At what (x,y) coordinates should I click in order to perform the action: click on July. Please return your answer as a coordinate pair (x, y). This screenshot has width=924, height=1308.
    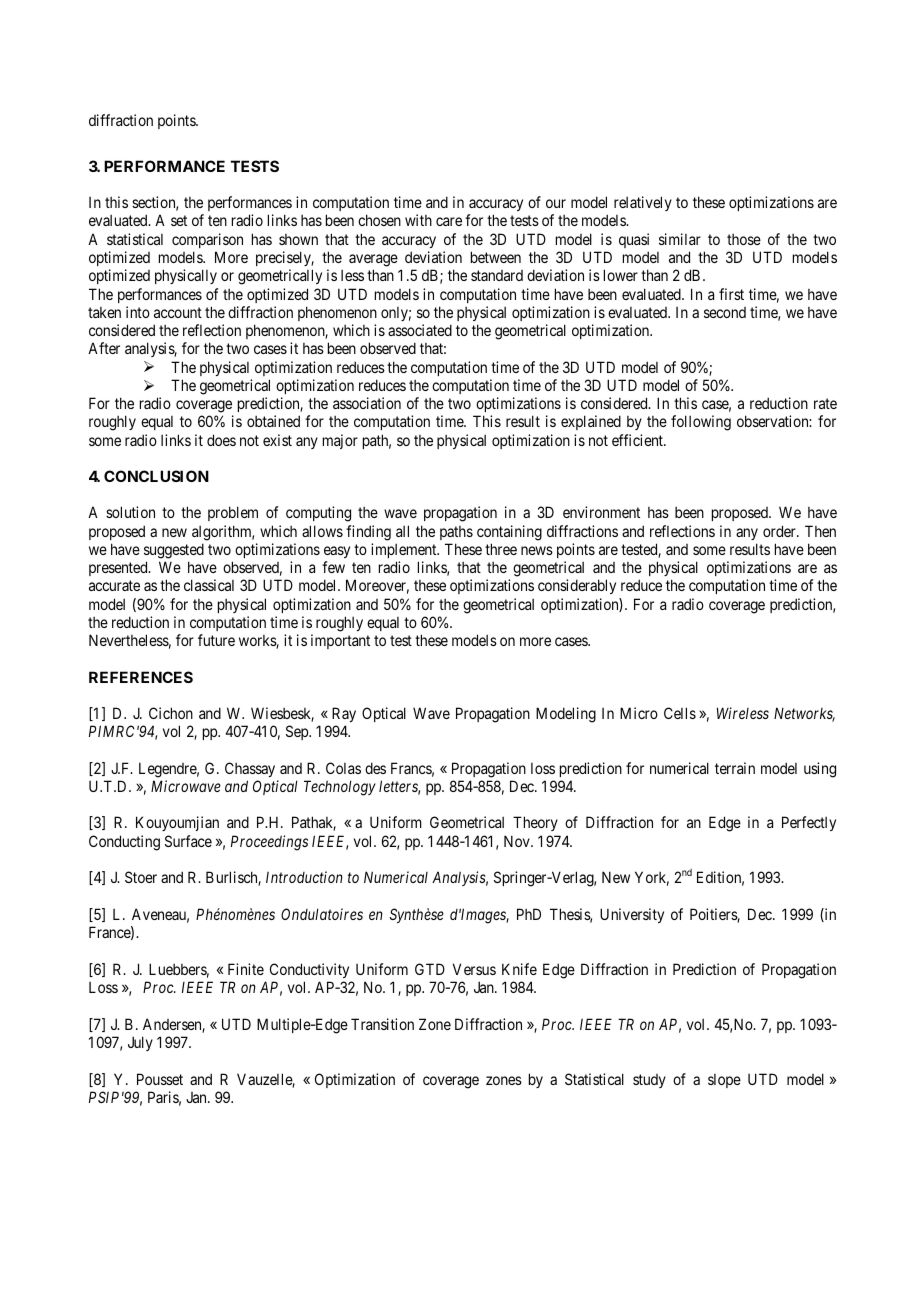
    Looking at the image, I should click on (140, 1043).
